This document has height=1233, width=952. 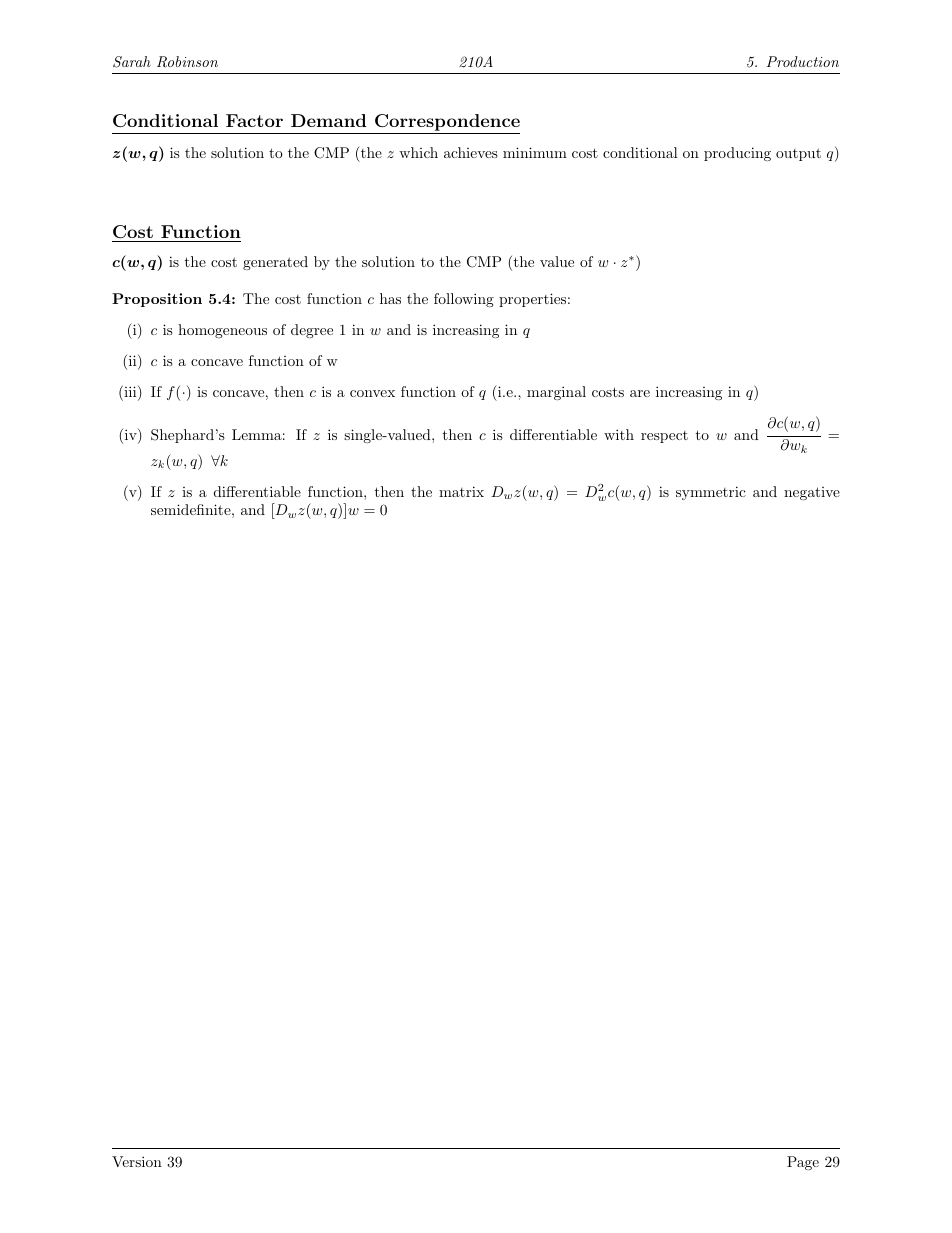 What do you see at coordinates (619, 434) in the document?
I see `with` at bounding box center [619, 434].
